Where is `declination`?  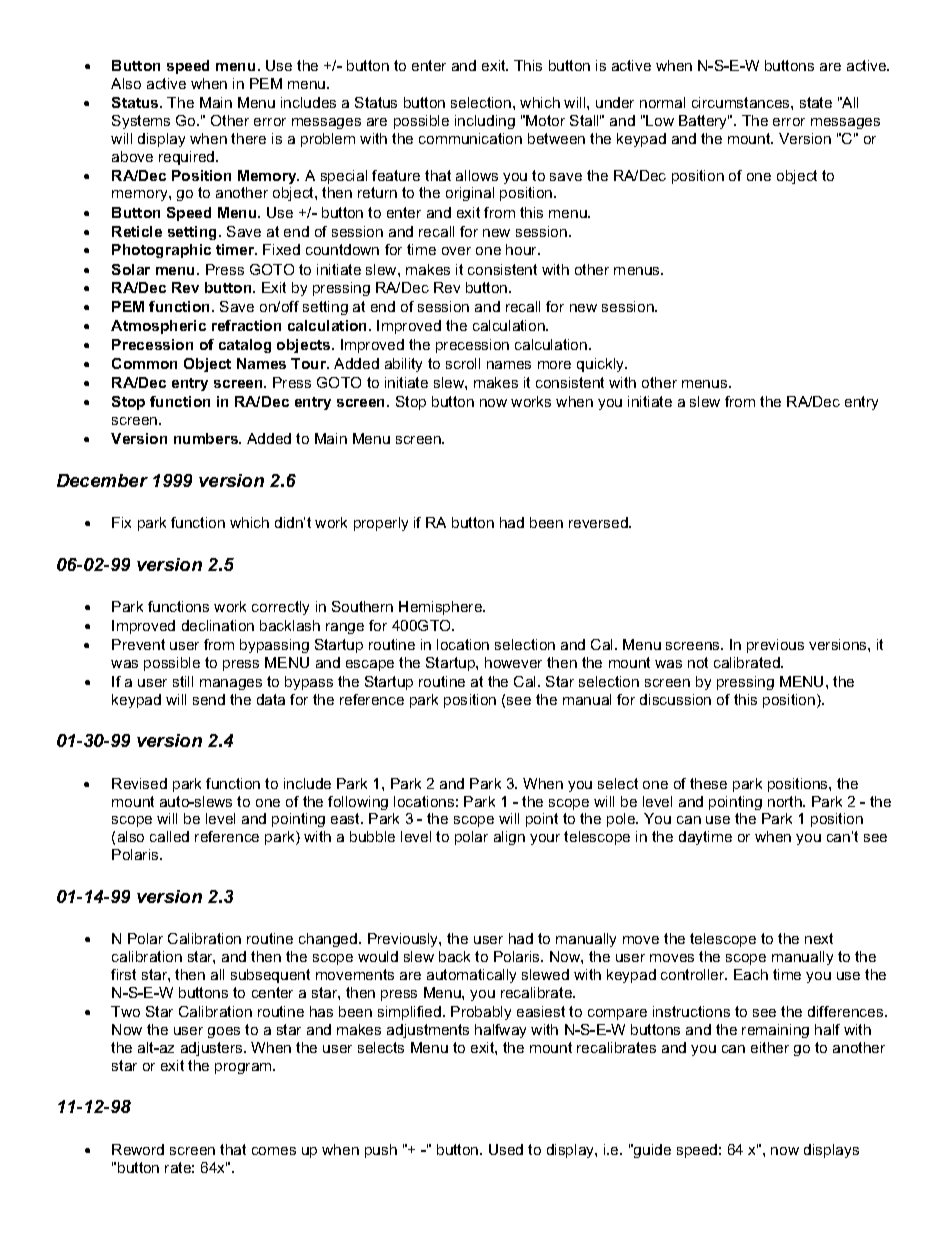
declination is located at coordinates (218, 625).
